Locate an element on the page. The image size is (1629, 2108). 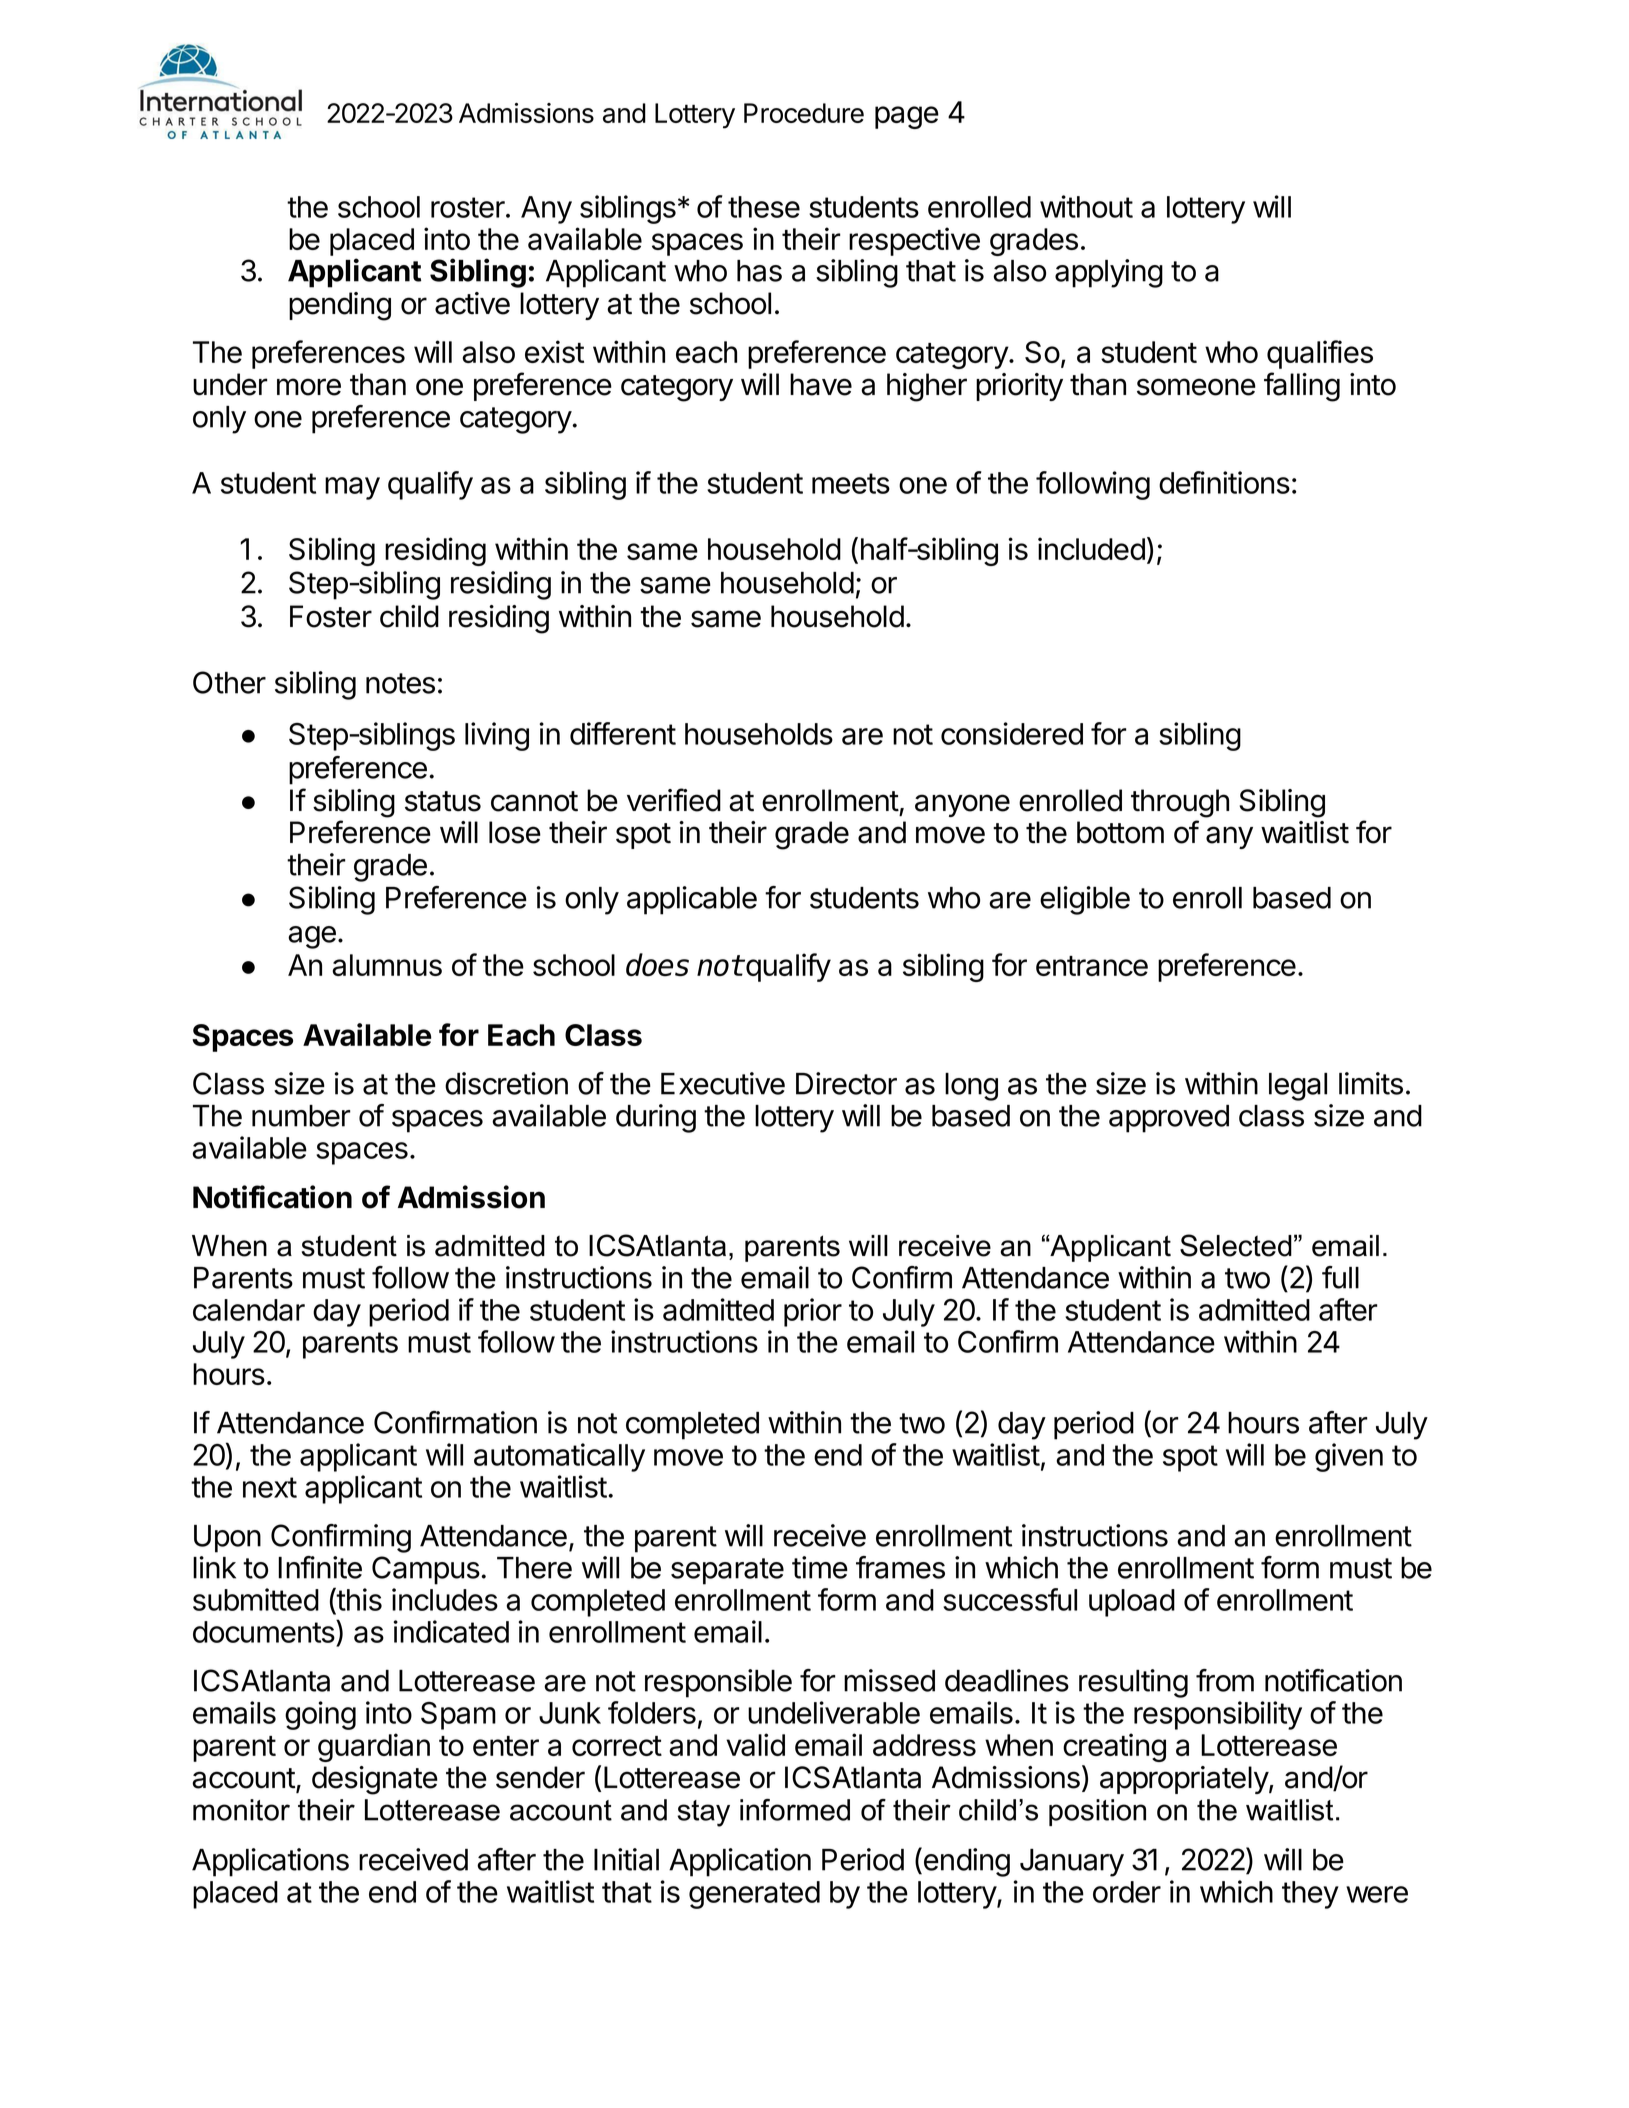
generated is located at coordinates (754, 1895).
